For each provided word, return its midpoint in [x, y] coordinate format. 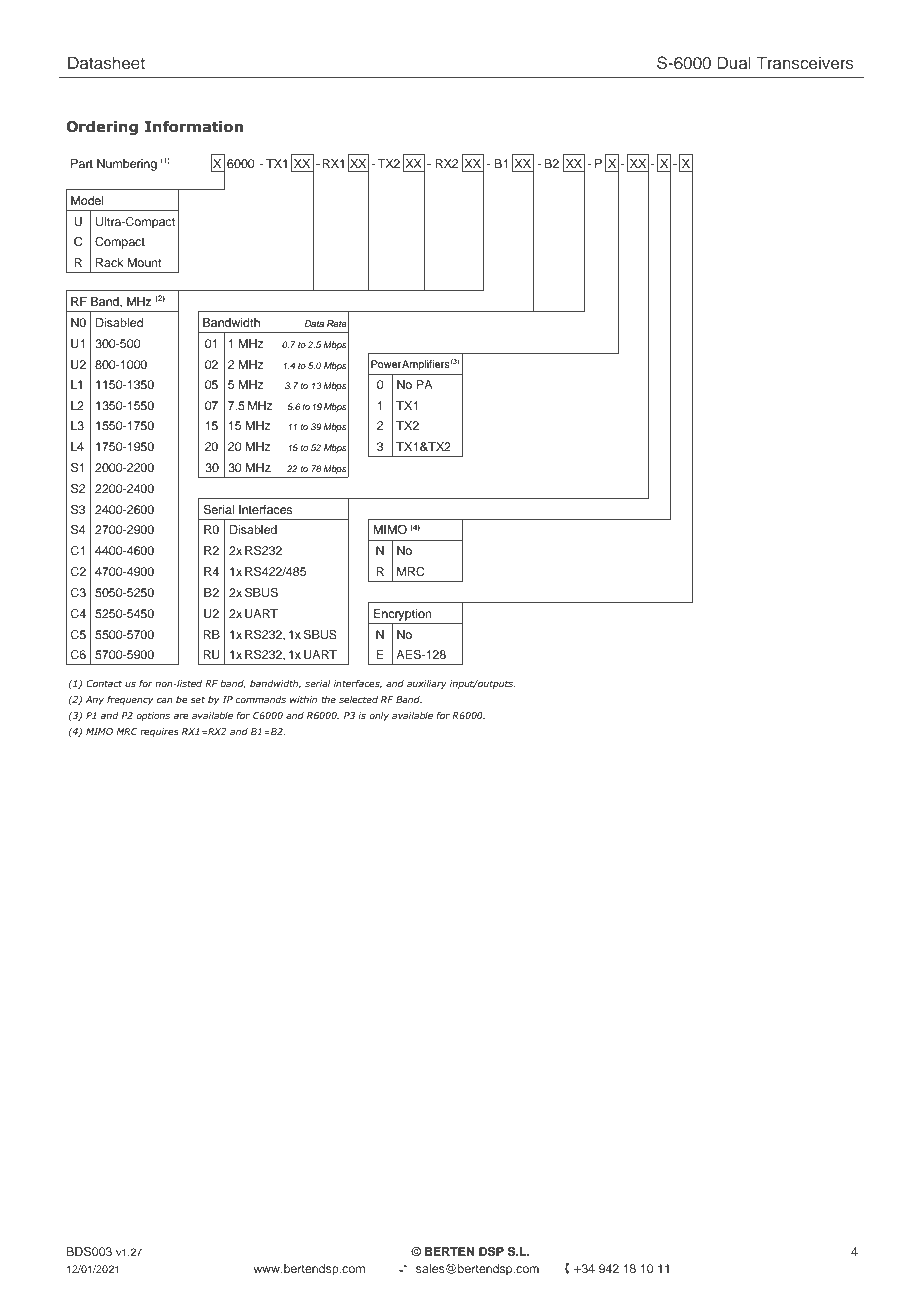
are [181, 716]
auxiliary [427, 684]
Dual [734, 62]
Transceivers [805, 62]
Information [193, 126]
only [379, 716]
